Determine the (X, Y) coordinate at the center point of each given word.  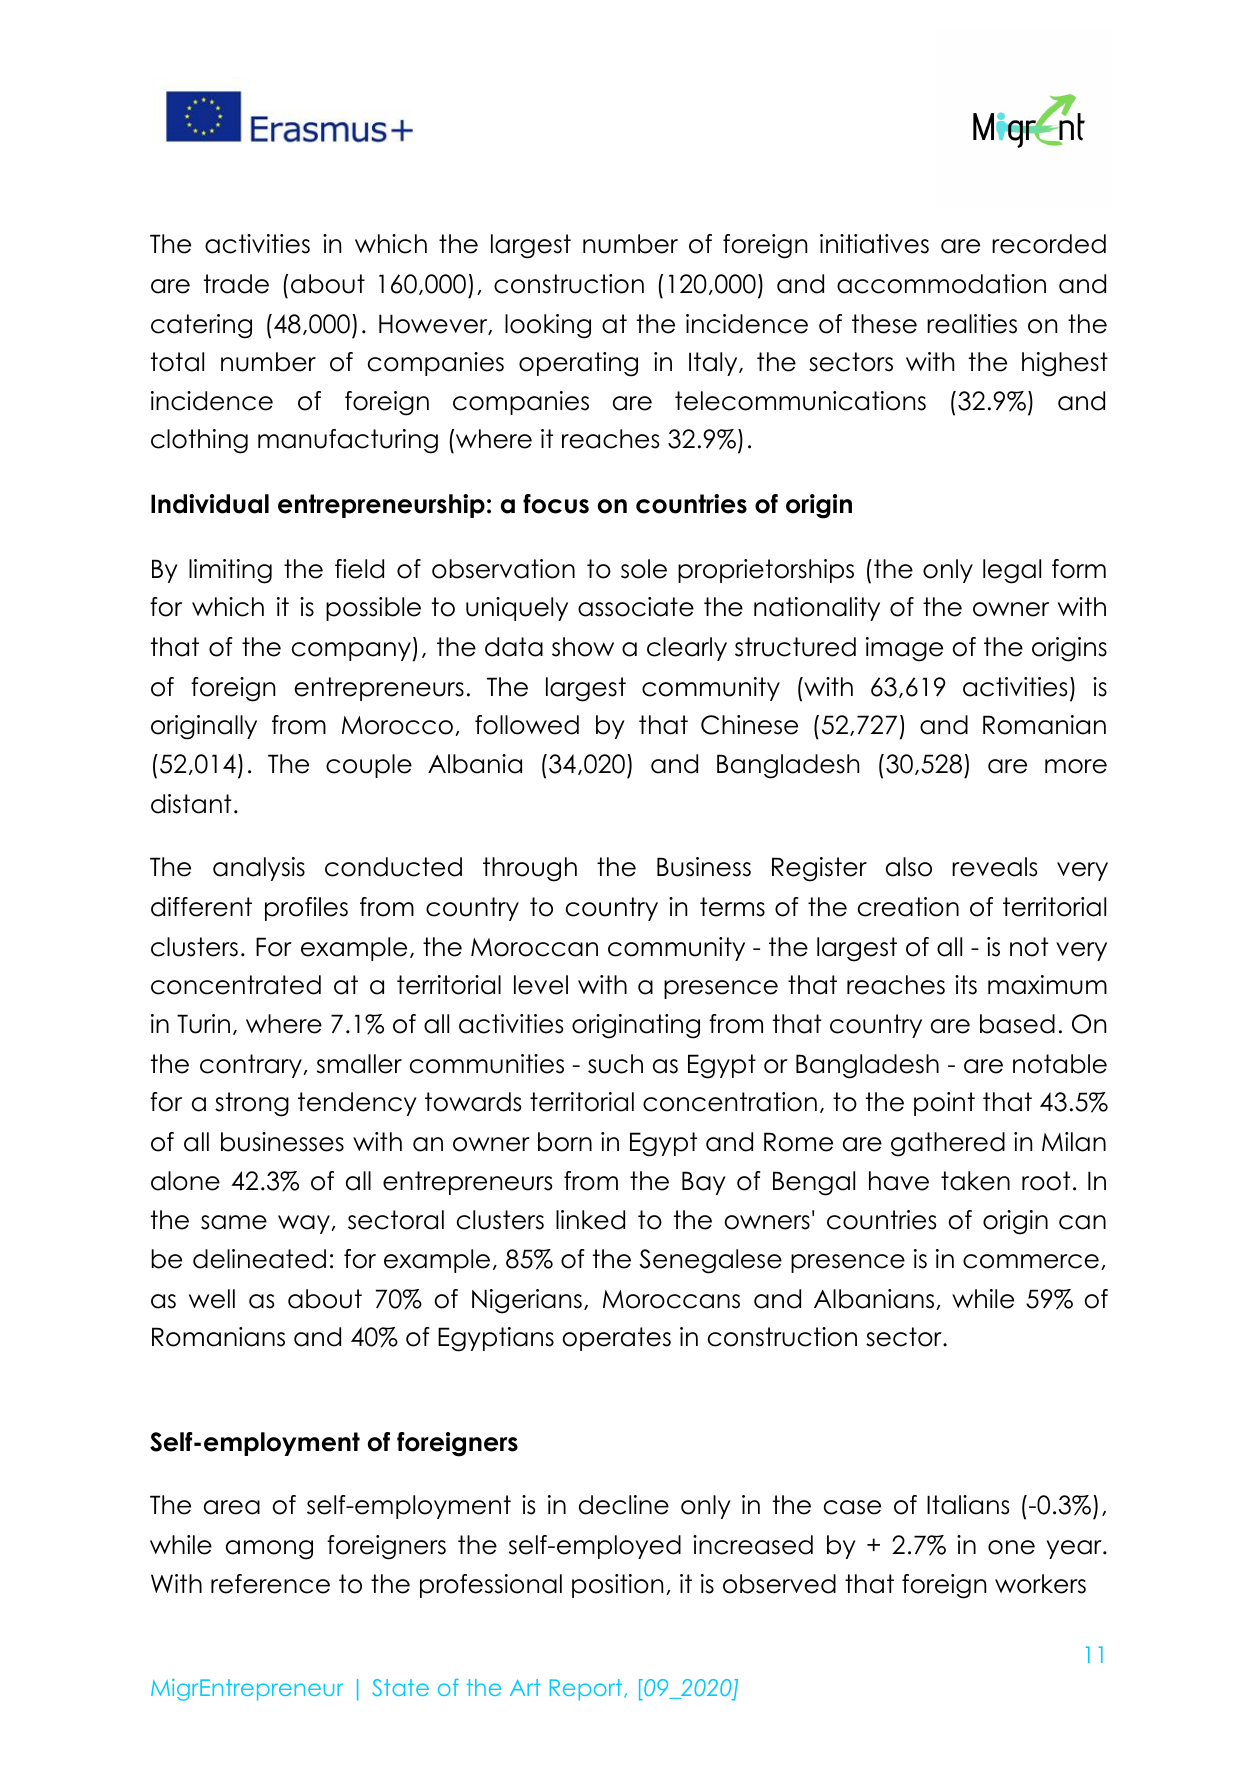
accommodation (941, 284)
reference (270, 1584)
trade (236, 284)
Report (587, 1690)
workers (1040, 1584)
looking (548, 326)
